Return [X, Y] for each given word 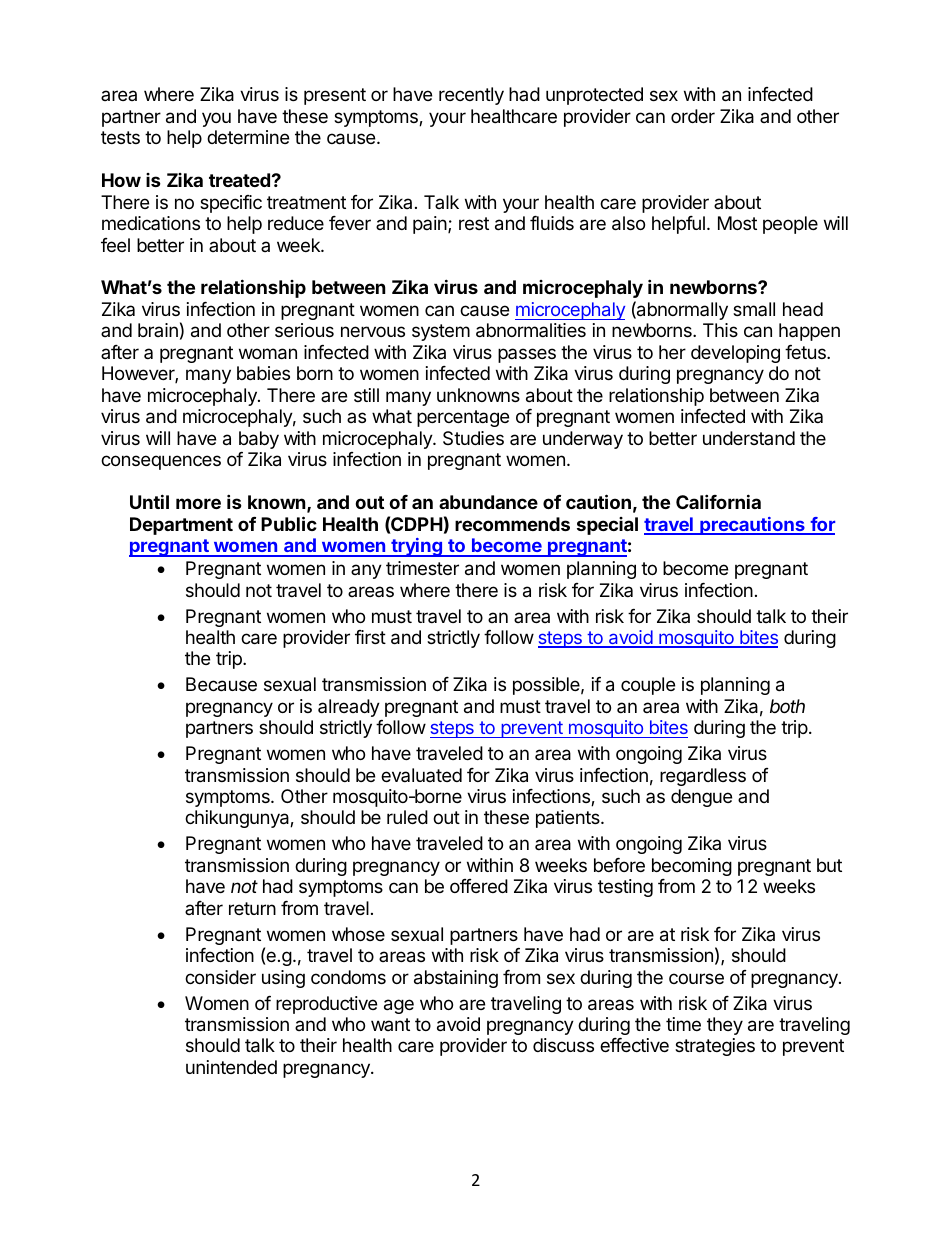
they [725, 1026]
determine [248, 137]
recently [471, 96]
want [390, 1024]
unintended [231, 1067]
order [693, 116]
